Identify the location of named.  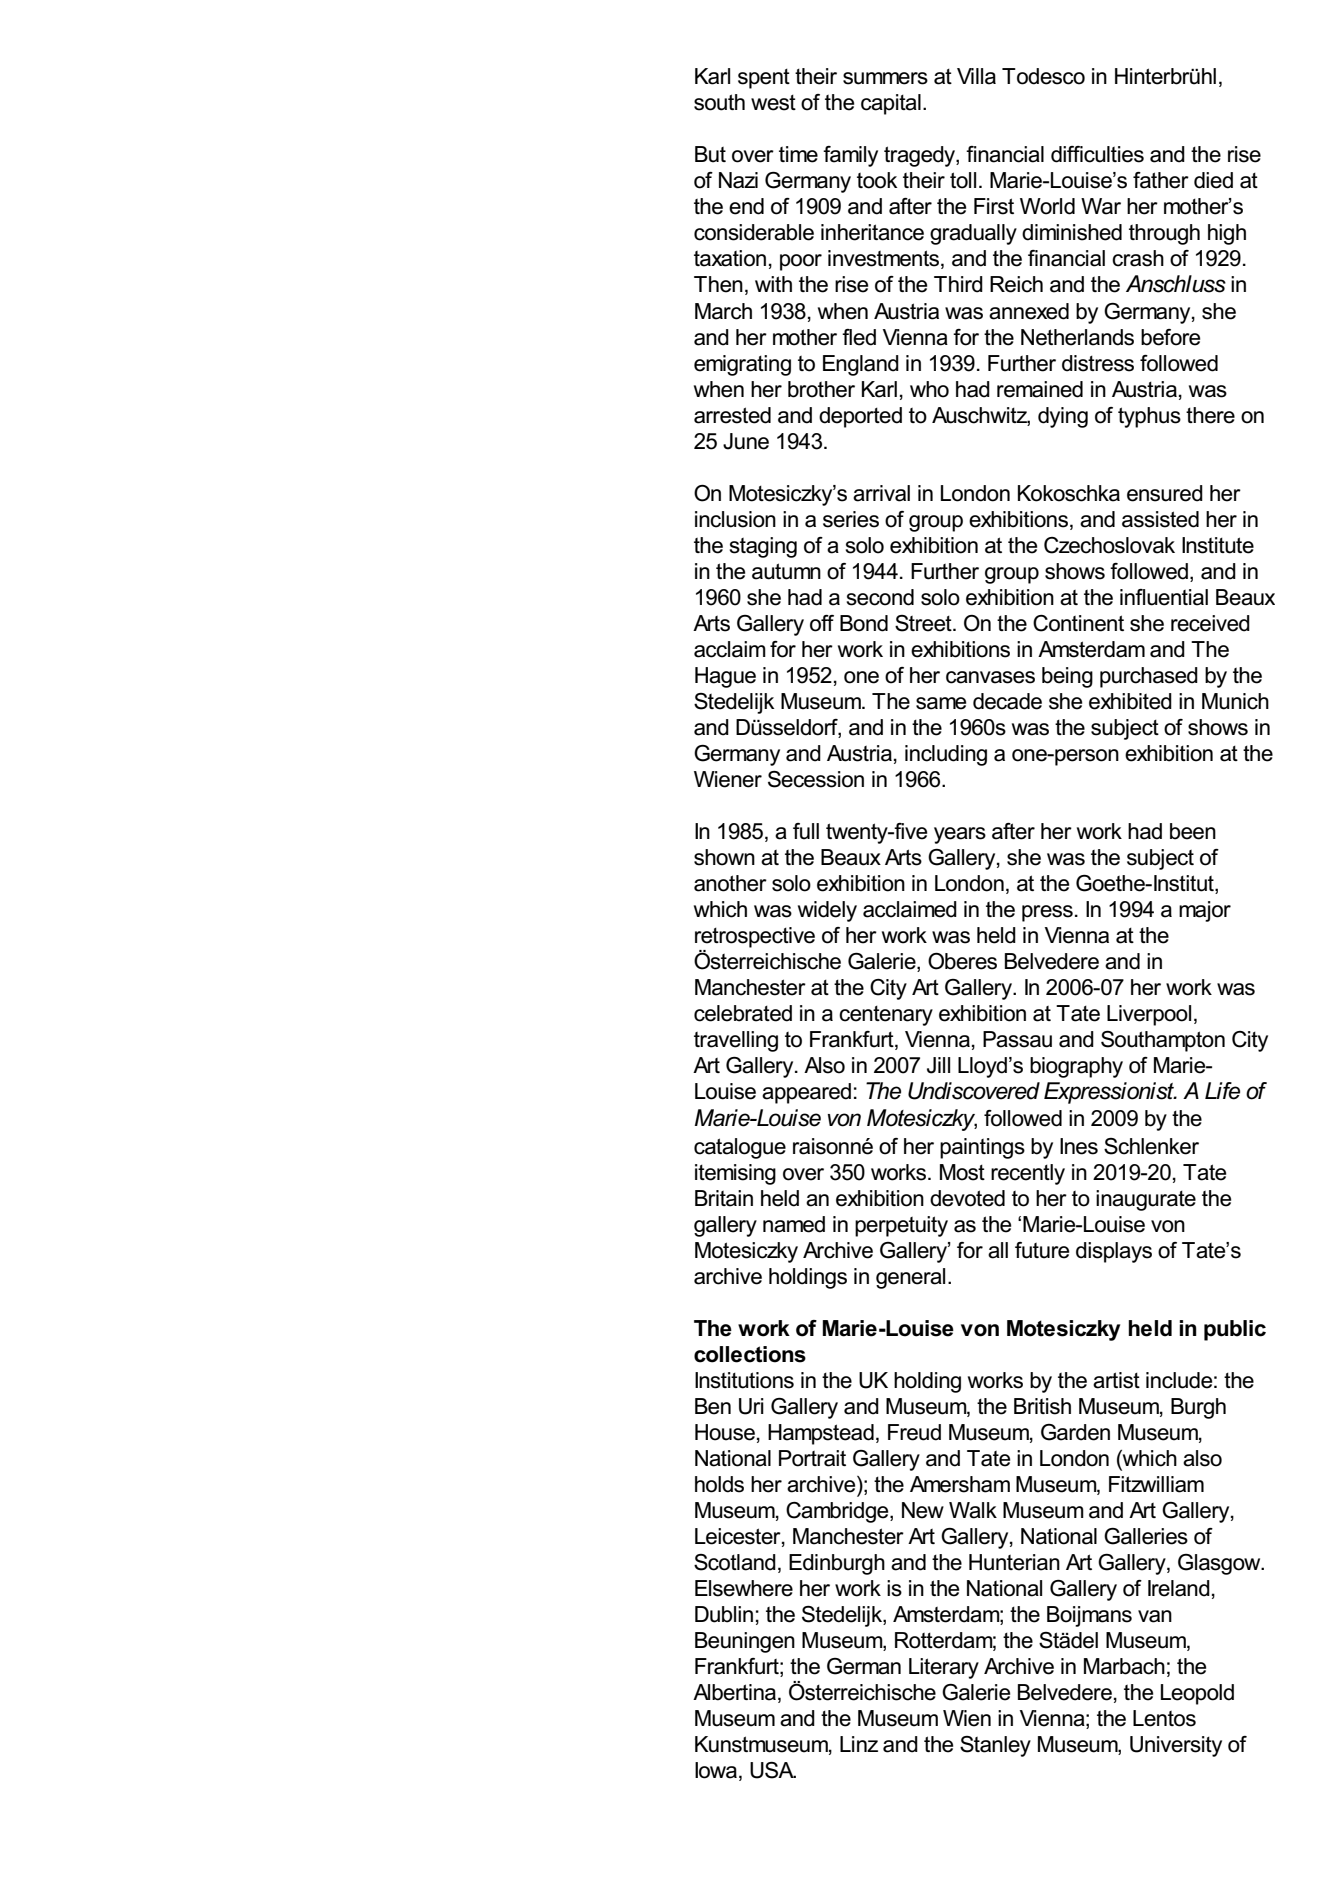
(794, 1224).
